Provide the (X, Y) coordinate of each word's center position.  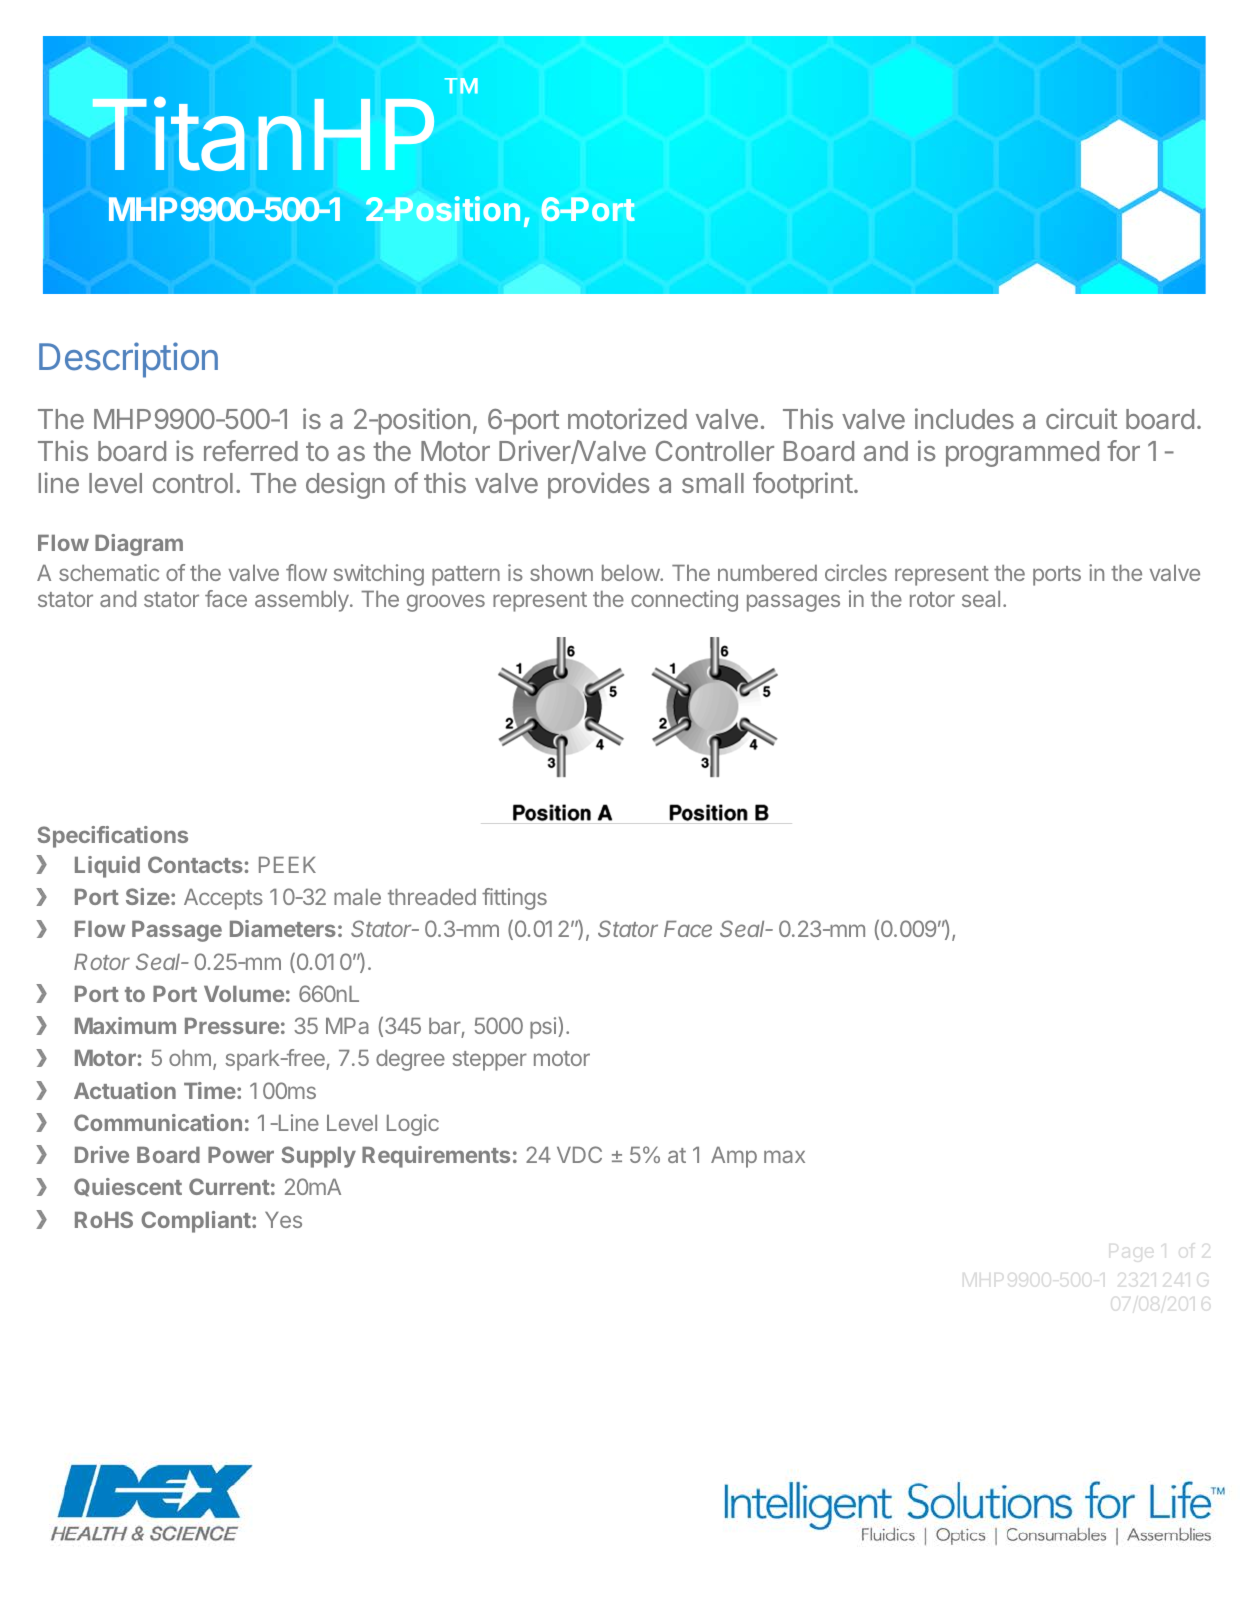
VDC (579, 1154)
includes (964, 418)
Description (128, 360)
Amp (734, 1157)
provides (599, 485)
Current (229, 1186)
